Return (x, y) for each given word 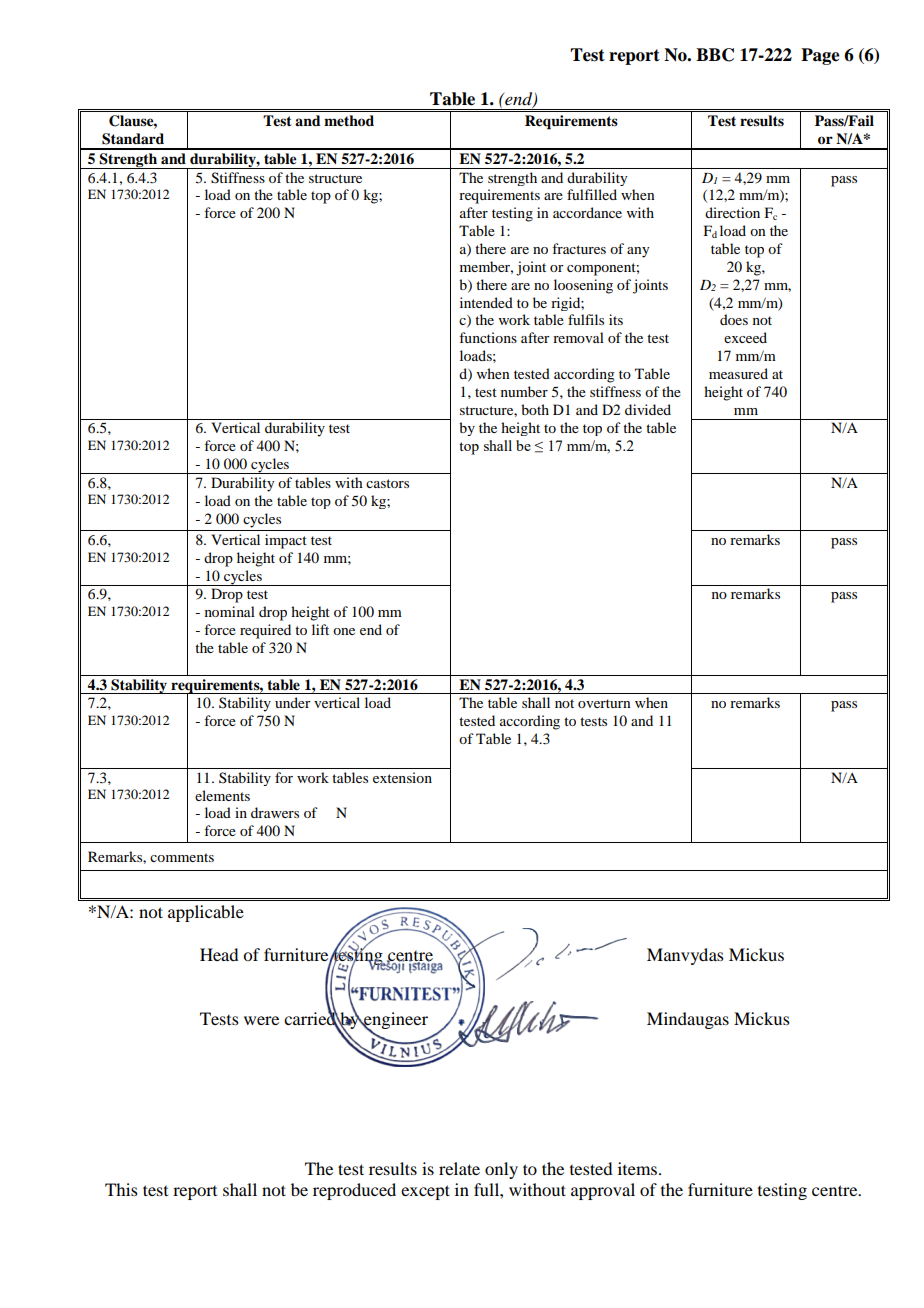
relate (459, 1168)
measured (738, 373)
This (121, 1189)
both (535, 409)
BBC (715, 55)
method (349, 121)
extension (402, 777)
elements (222, 795)
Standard (133, 139)
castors (387, 483)
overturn (604, 703)
